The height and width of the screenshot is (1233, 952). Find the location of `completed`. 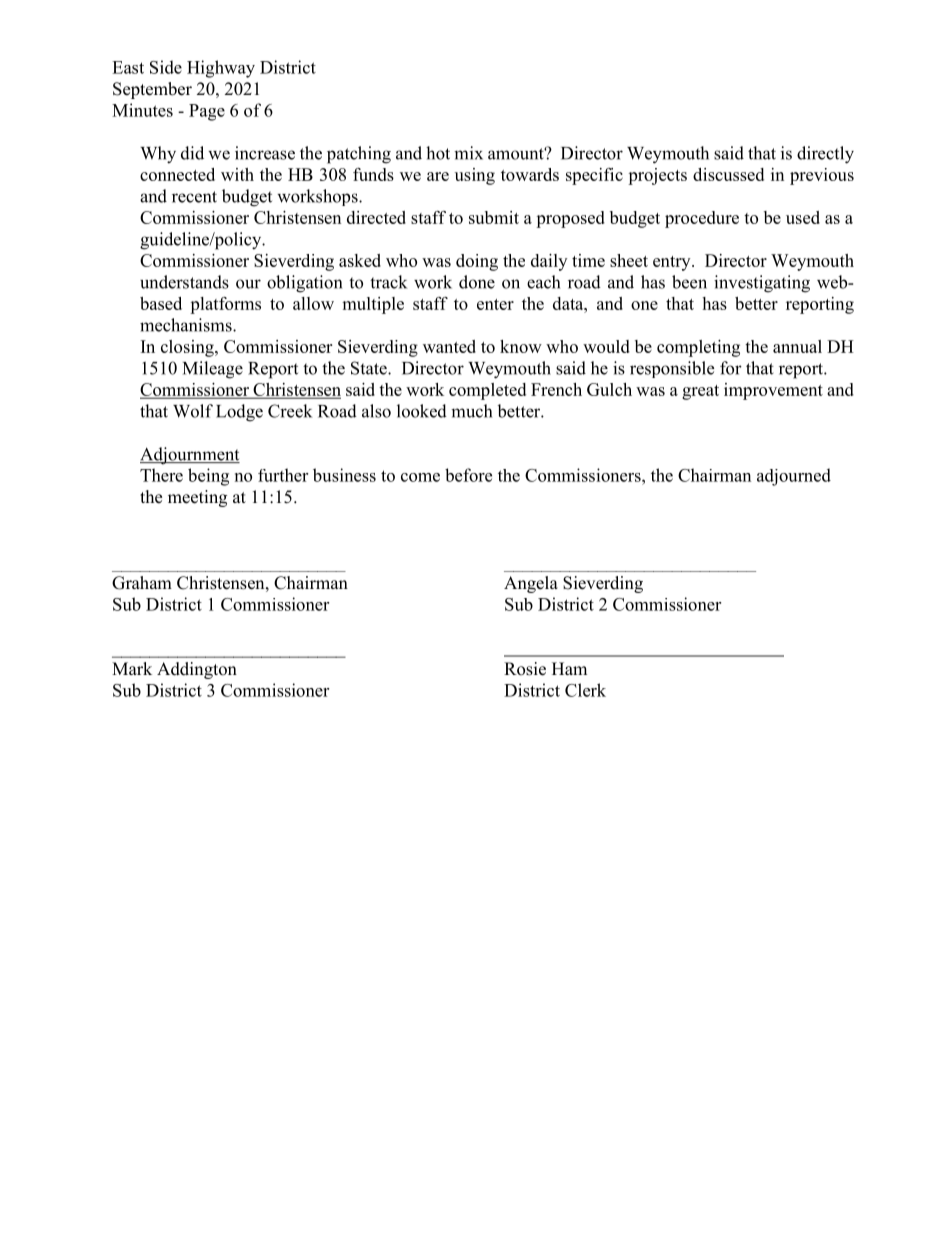

completed is located at coordinates (487, 391).
